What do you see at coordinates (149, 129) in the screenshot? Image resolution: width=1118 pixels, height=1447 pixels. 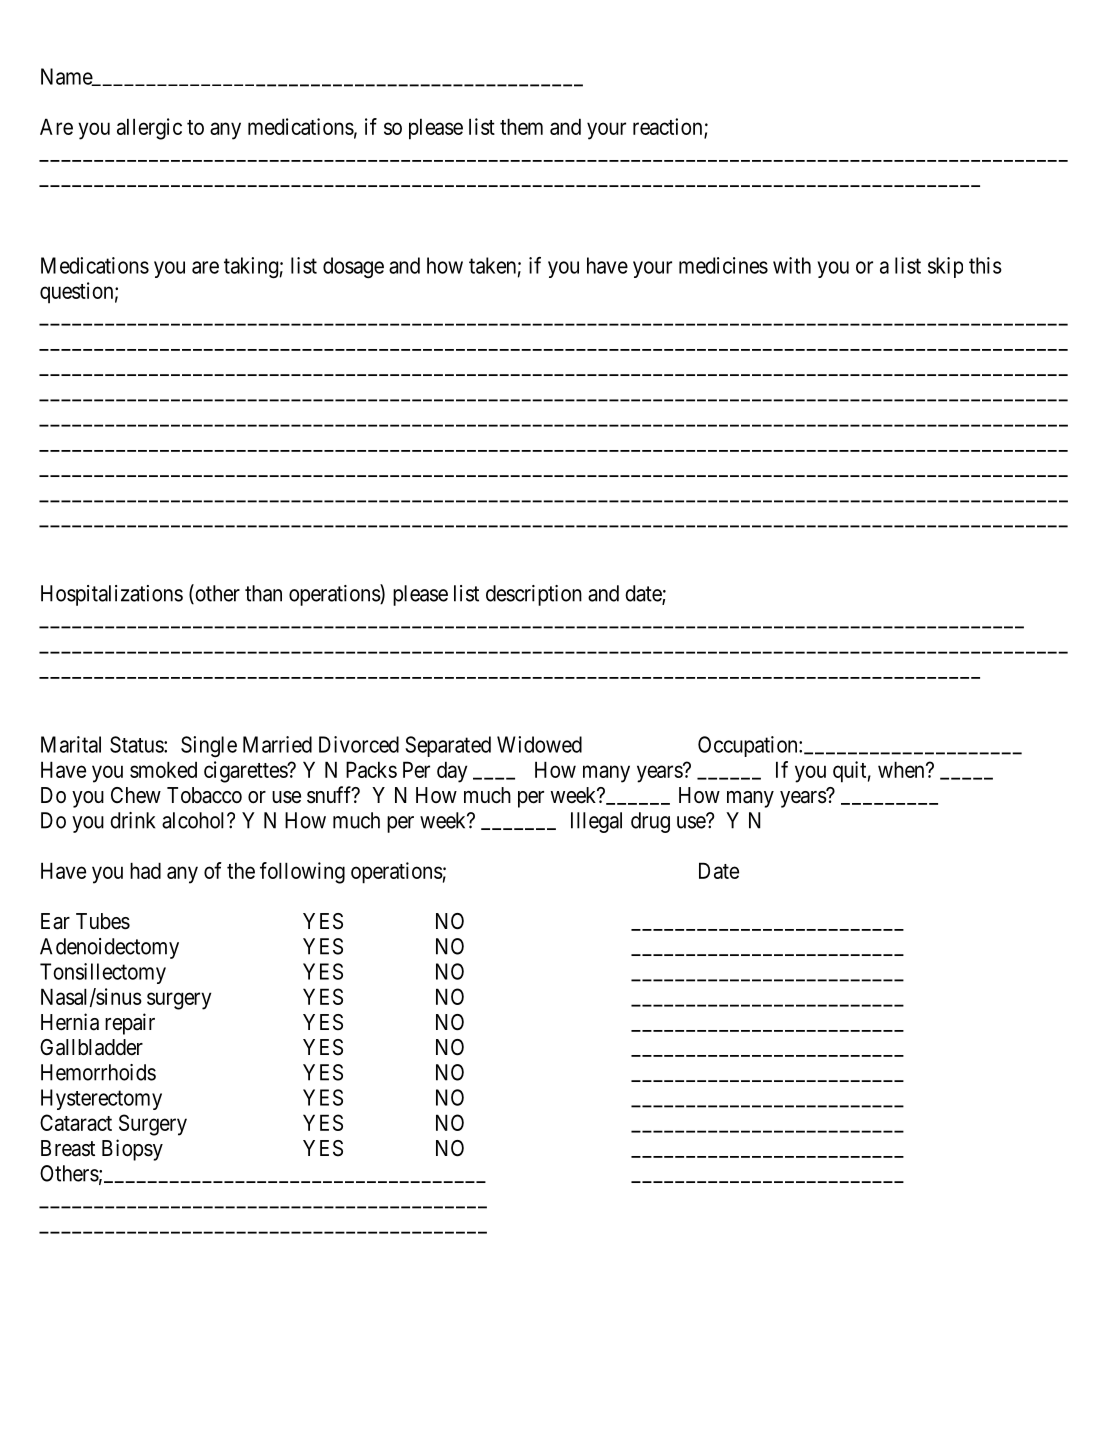 I see `allergic` at bounding box center [149, 129].
